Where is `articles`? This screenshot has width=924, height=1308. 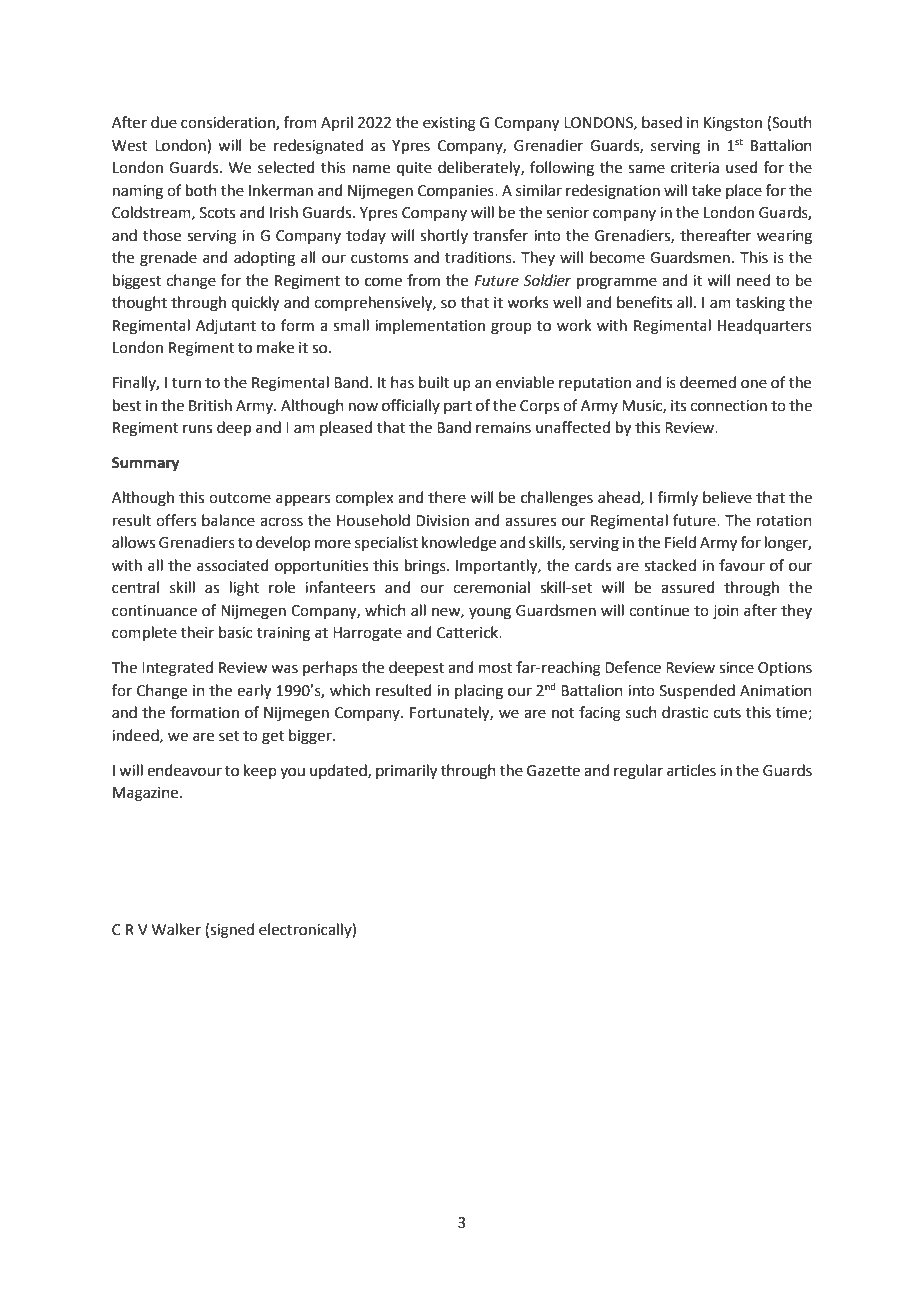
articles is located at coordinates (691, 770).
